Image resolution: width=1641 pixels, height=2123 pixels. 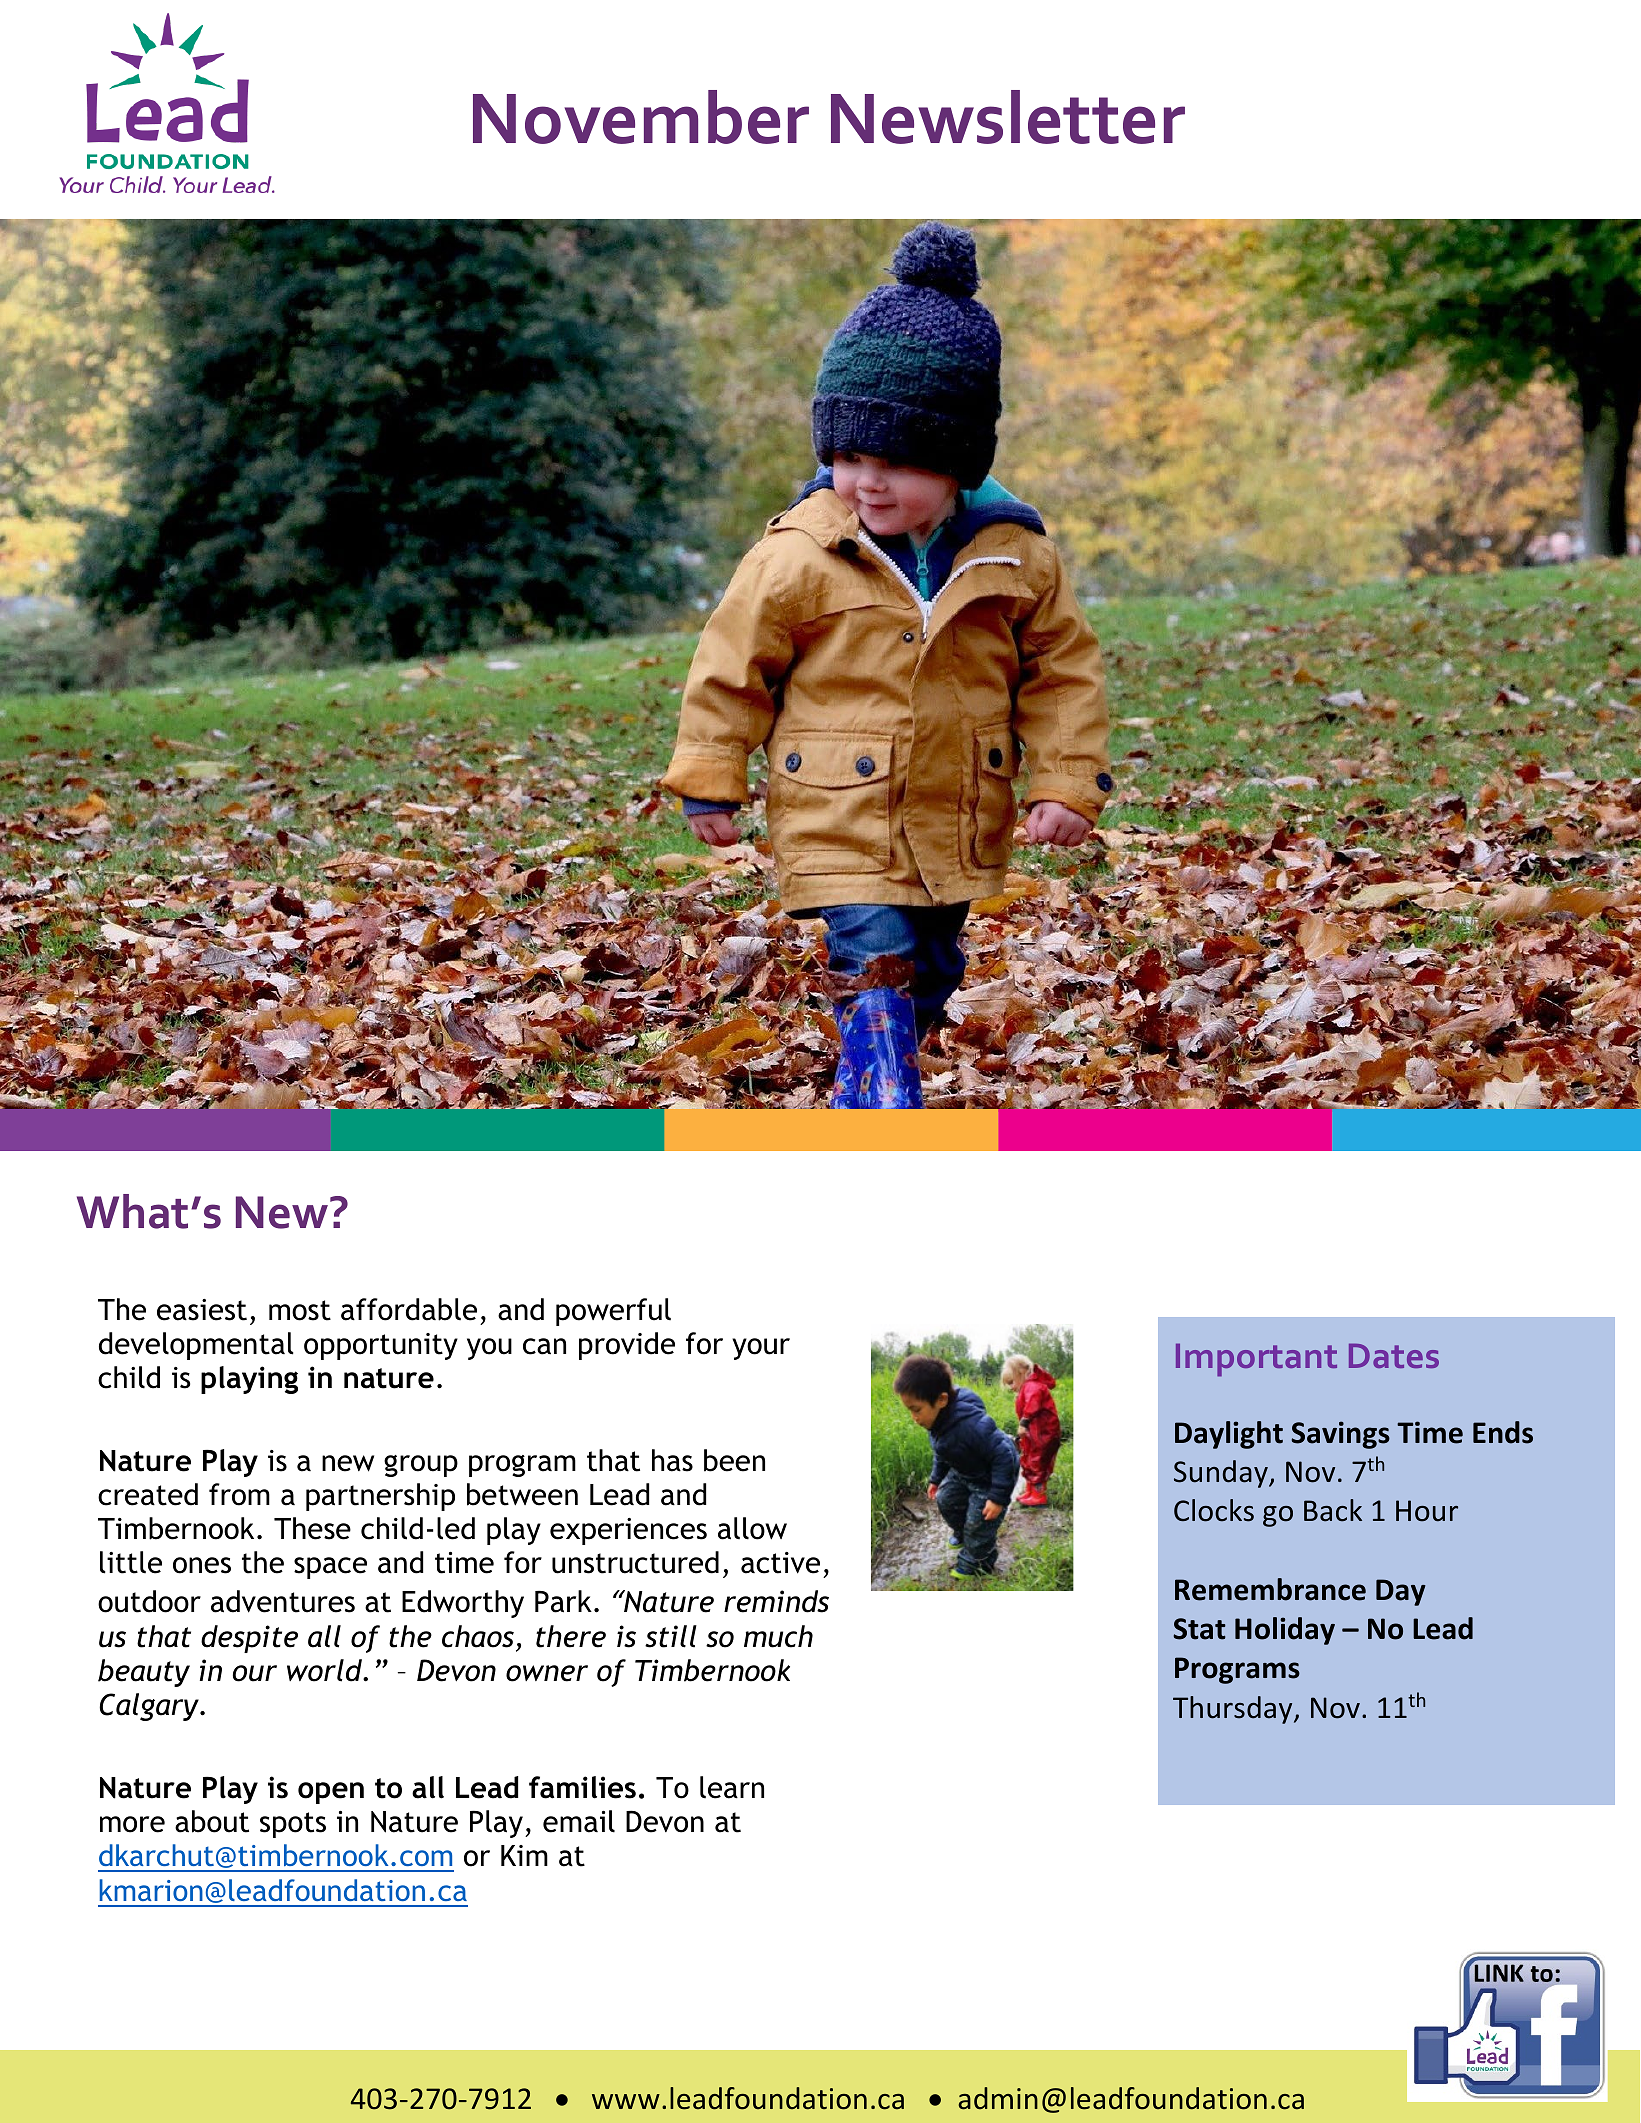 What do you see at coordinates (641, 117) in the document?
I see `November` at bounding box center [641, 117].
